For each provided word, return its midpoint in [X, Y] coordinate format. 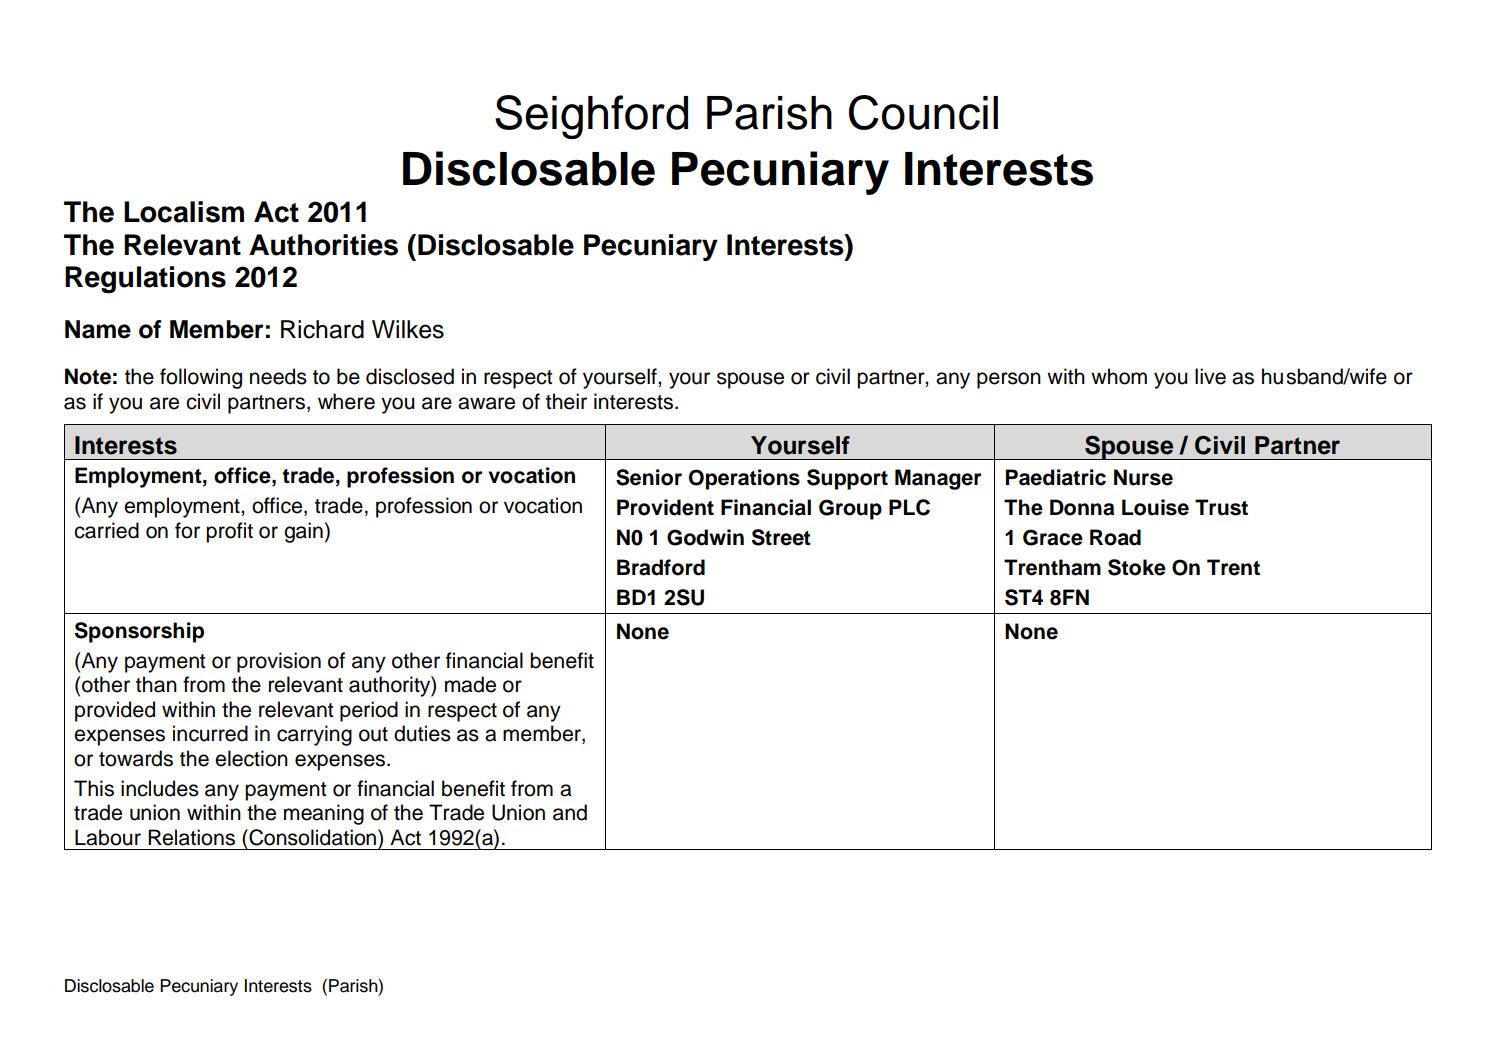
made [470, 684]
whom [1119, 376]
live [1210, 376]
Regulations [145, 280]
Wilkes [408, 329]
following [201, 378]
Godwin [705, 537]
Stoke [1137, 567]
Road [1115, 537]
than [156, 684]
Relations [191, 837]
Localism [184, 212]
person [1009, 380]
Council [923, 112]
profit [229, 532]
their [566, 401]
